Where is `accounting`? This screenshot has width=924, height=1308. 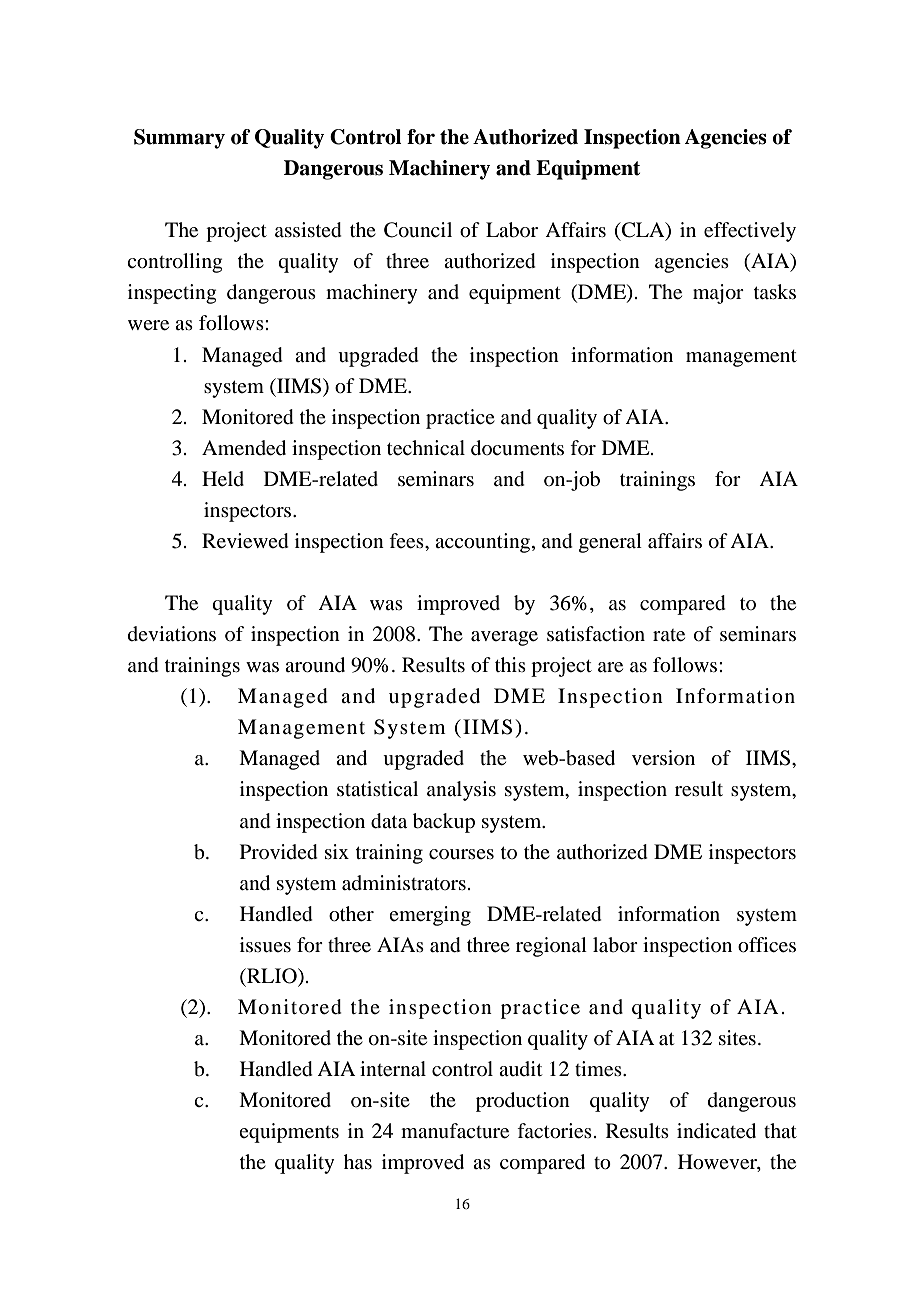 accounting is located at coordinates (484, 543).
